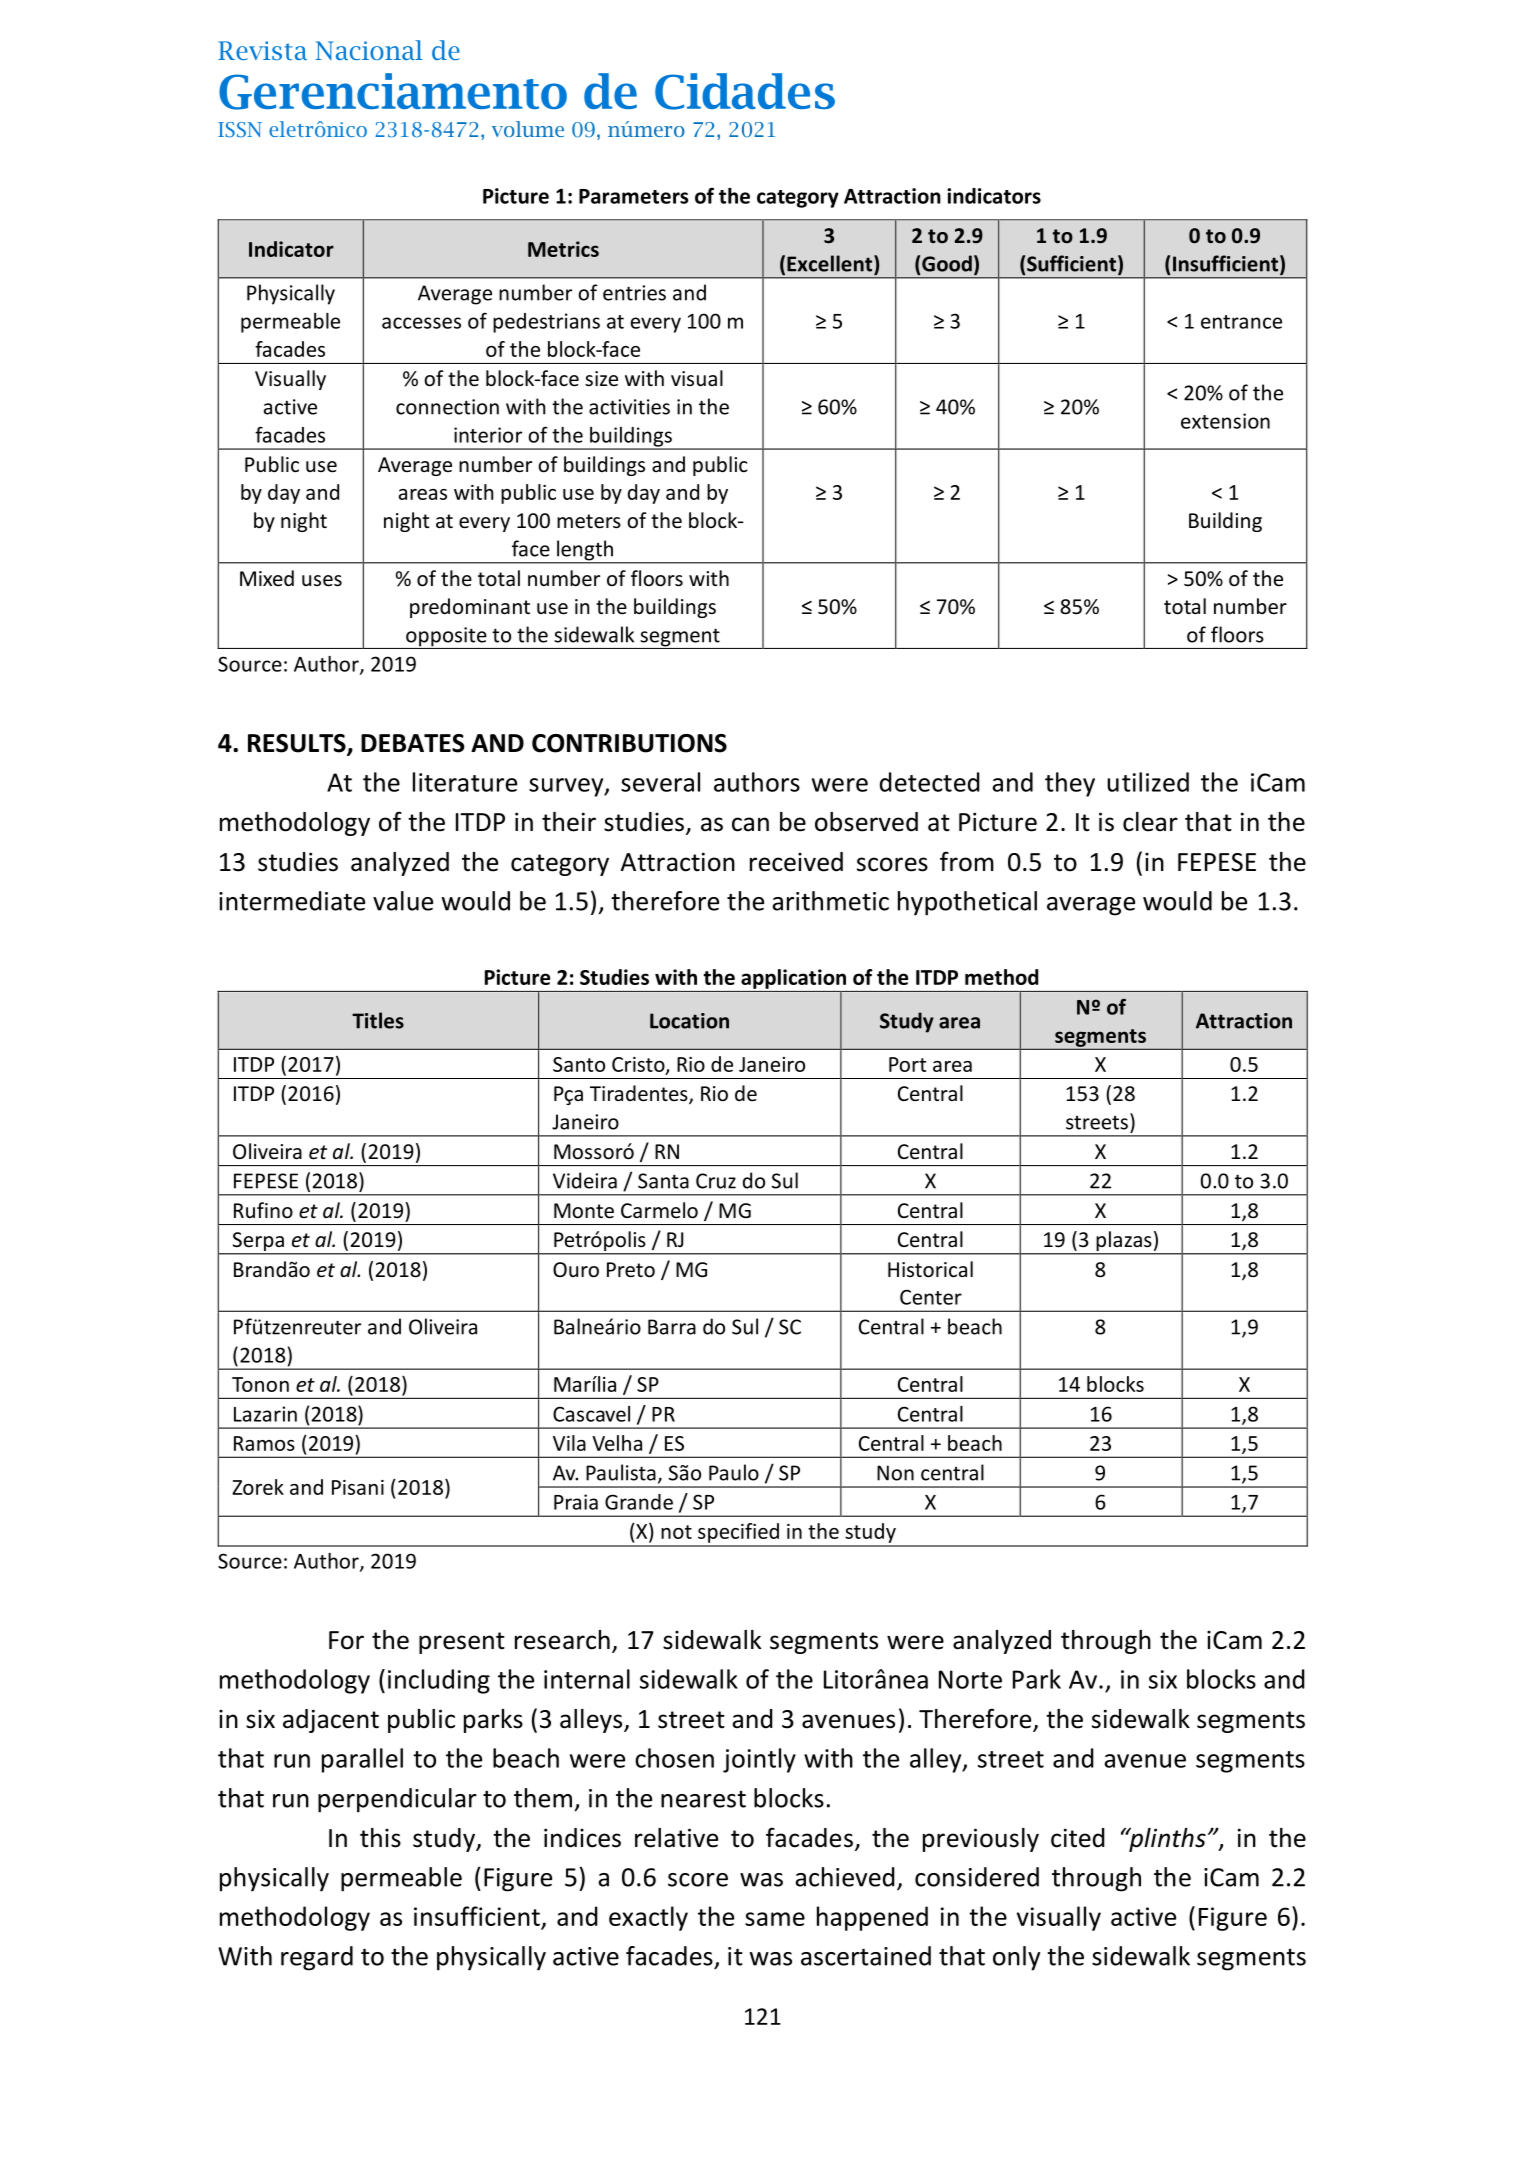 Image resolution: width=1525 pixels, height=2157 pixels. What do you see at coordinates (1078, 1838) in the image?
I see `cited` at bounding box center [1078, 1838].
